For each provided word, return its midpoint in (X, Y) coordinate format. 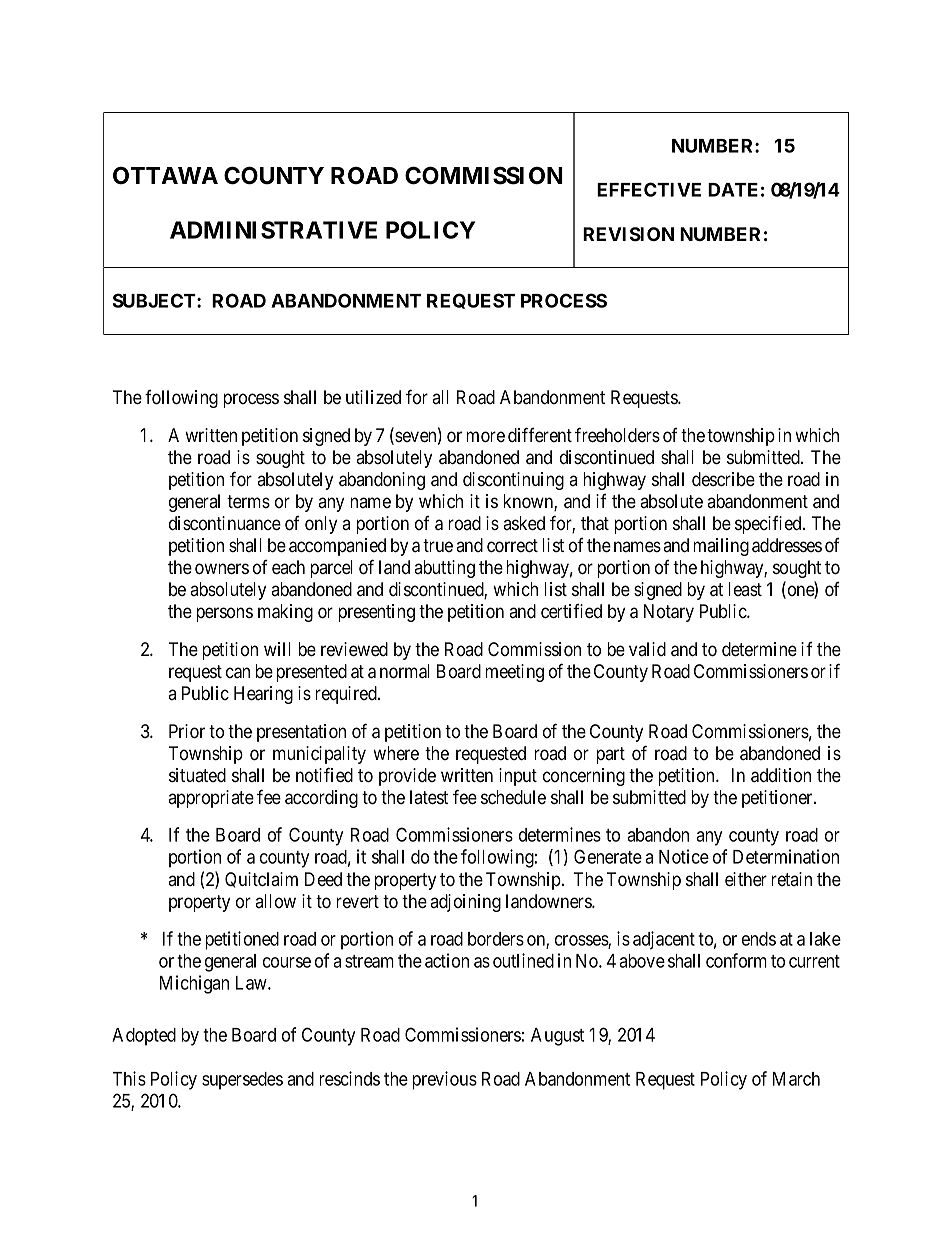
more (485, 437)
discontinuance (225, 523)
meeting (514, 673)
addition (781, 775)
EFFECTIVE (649, 189)
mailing (721, 547)
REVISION (628, 234)
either (746, 879)
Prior (187, 731)
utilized (373, 397)
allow (275, 901)
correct (512, 546)
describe (723, 479)
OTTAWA (165, 175)
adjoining (465, 903)
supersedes (242, 1081)
